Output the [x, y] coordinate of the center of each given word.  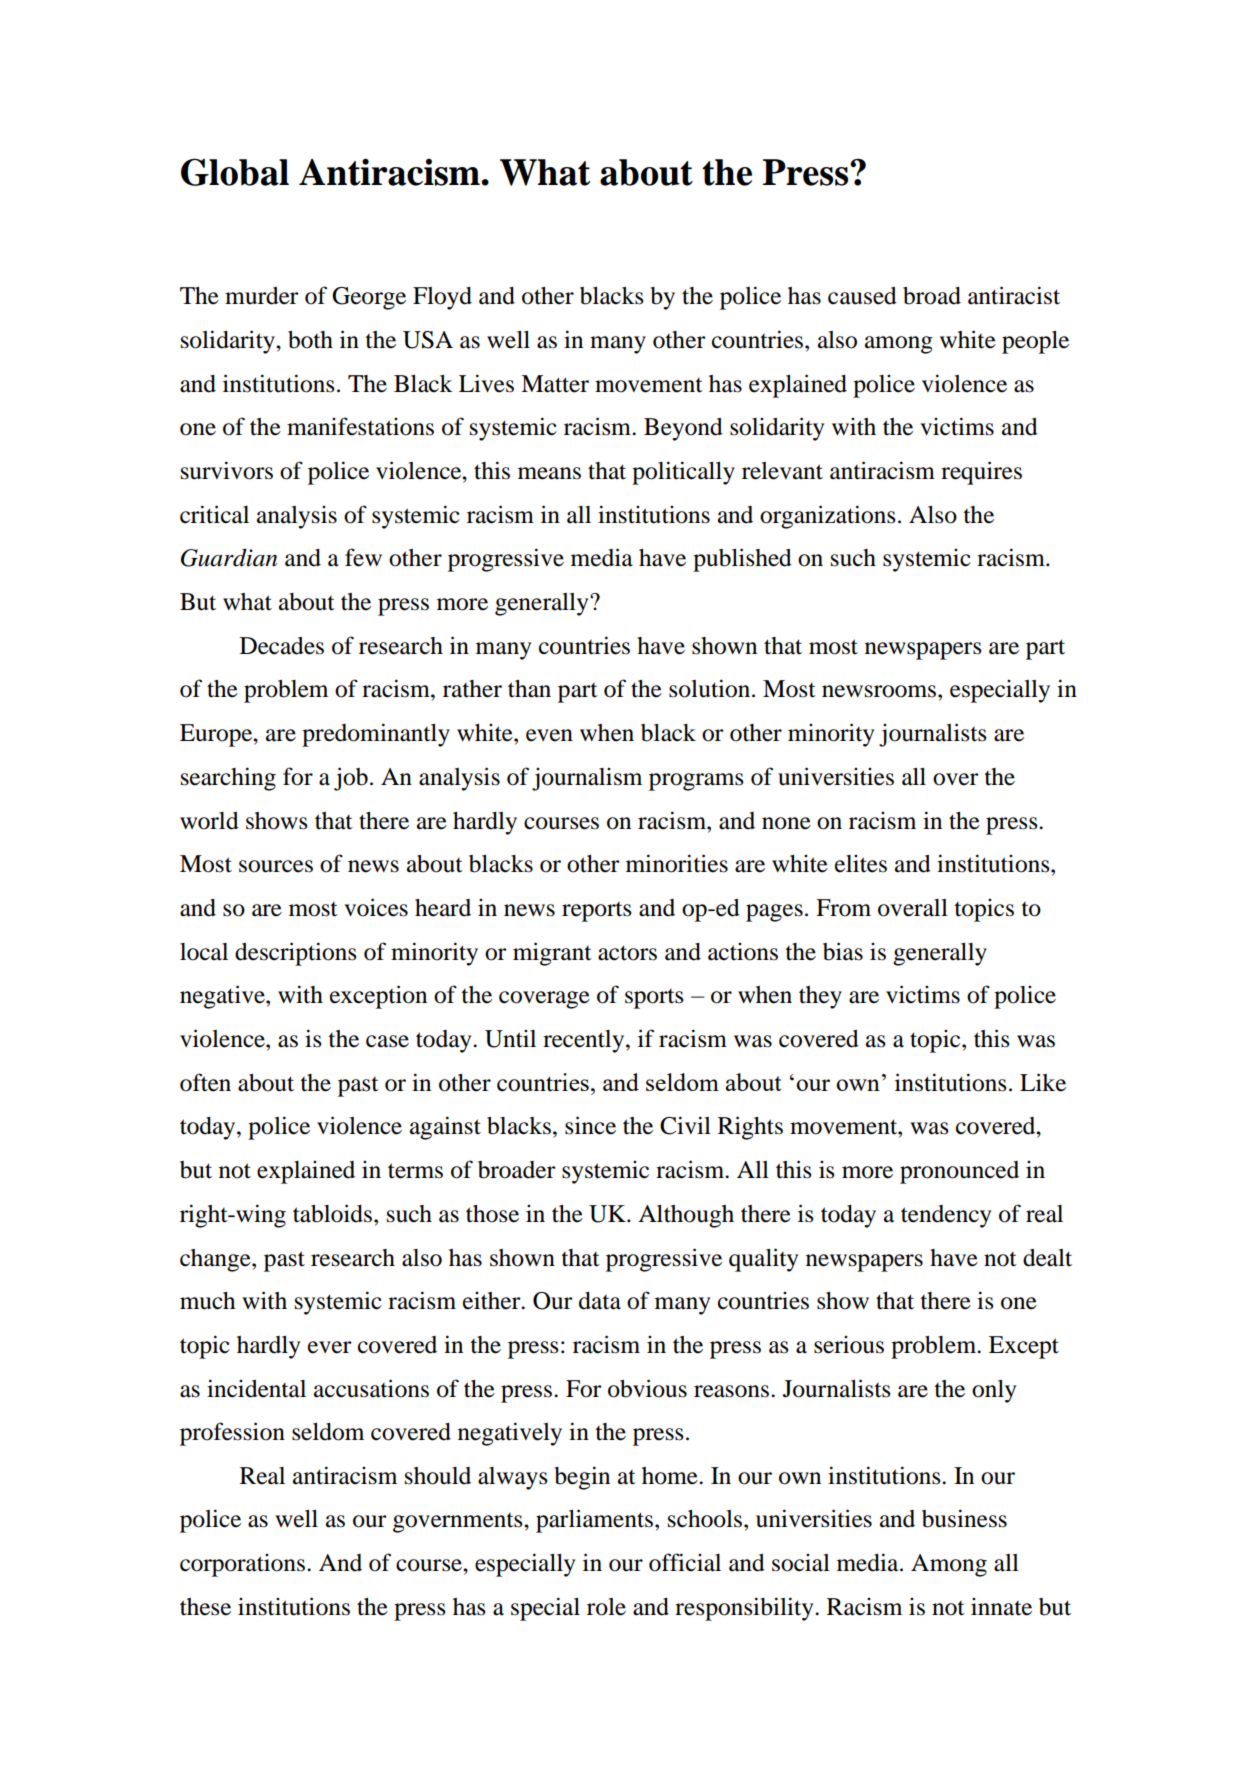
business [964, 1518]
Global [235, 172]
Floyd [442, 298]
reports [597, 912]
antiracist [1014, 295]
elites [861, 864]
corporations [244, 1565]
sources [276, 866]
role [606, 1607]
